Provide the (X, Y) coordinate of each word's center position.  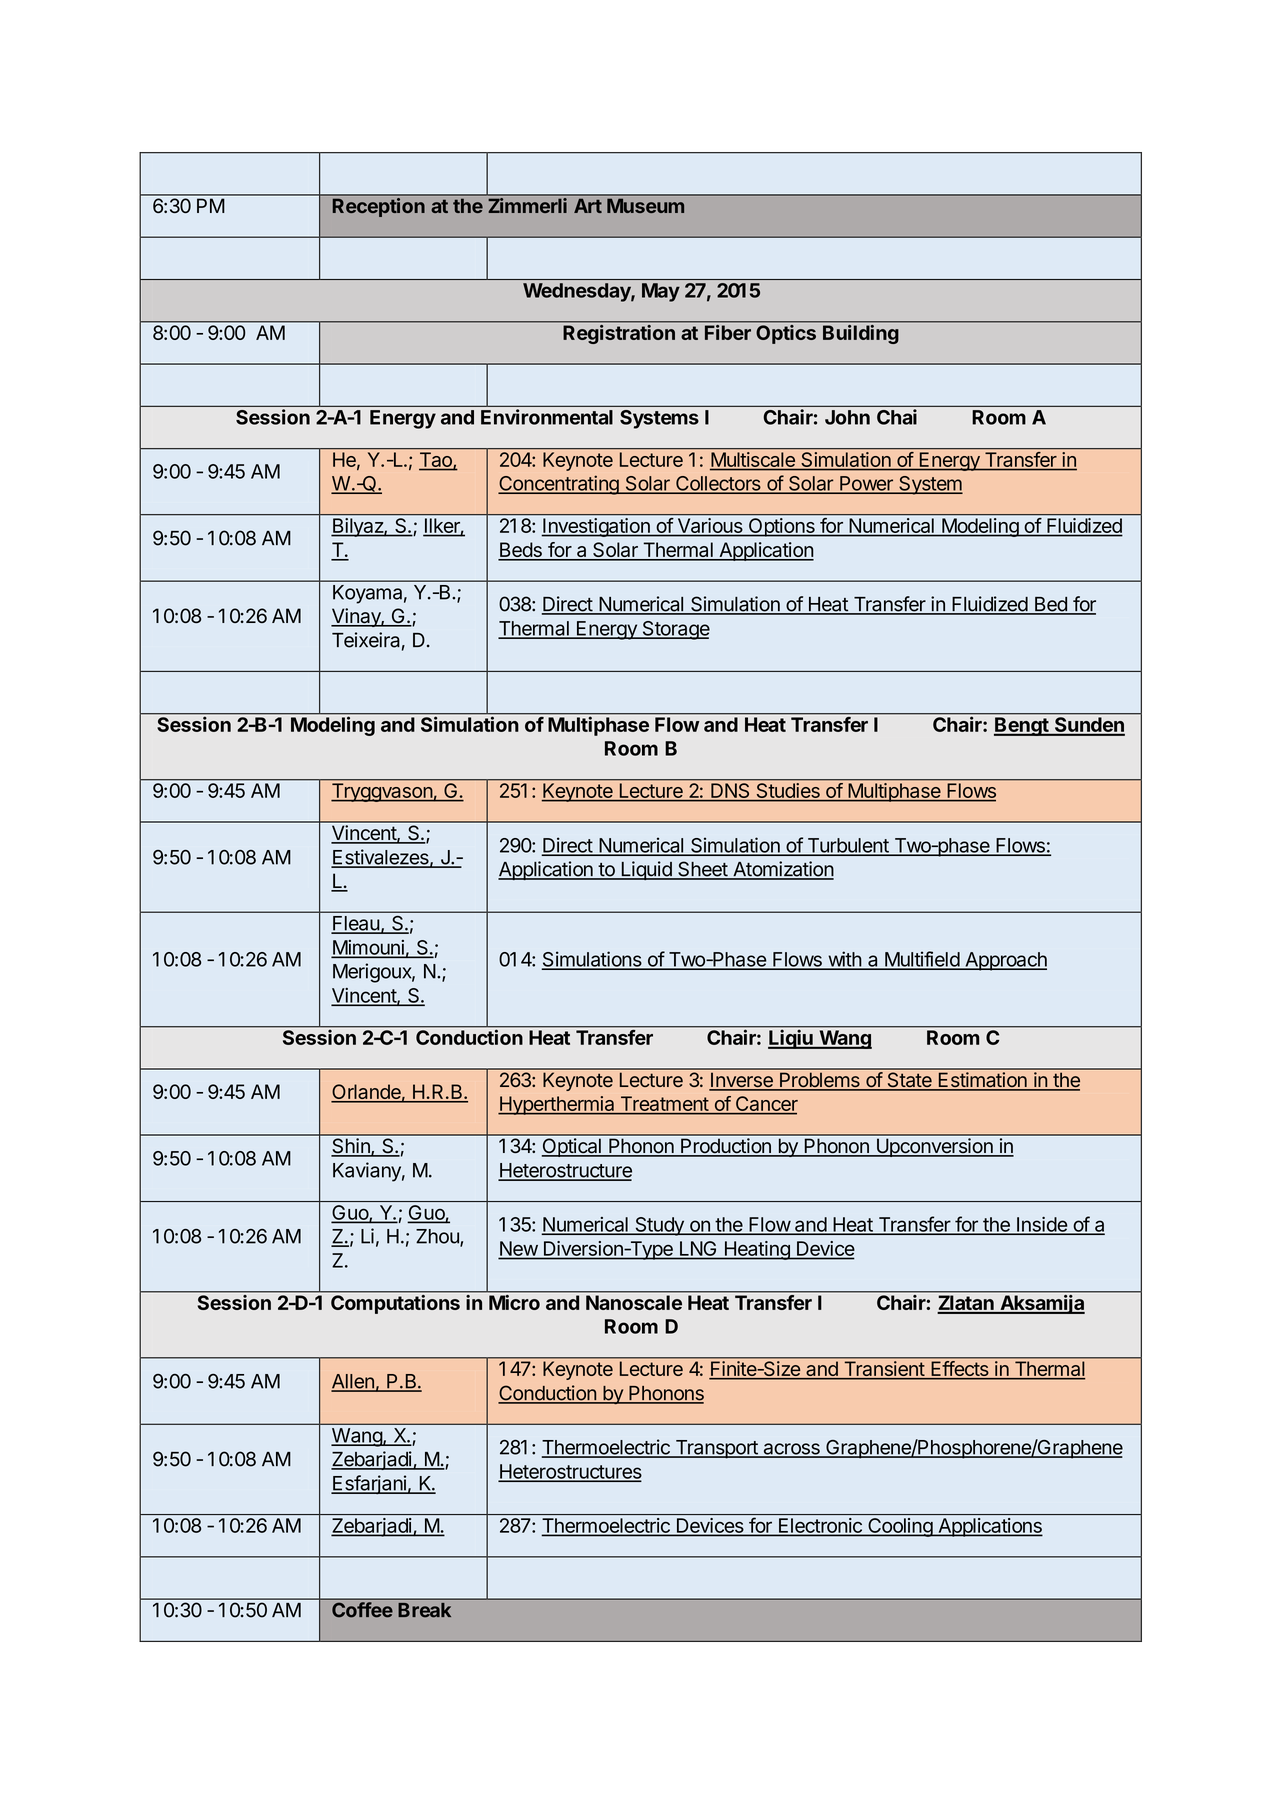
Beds (521, 551)
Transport (716, 1449)
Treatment (664, 1105)
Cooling (900, 1527)
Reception (378, 206)
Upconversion (934, 1147)
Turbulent (847, 846)
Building (860, 333)
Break (424, 1610)
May (661, 292)
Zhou (438, 1237)
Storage (675, 630)
